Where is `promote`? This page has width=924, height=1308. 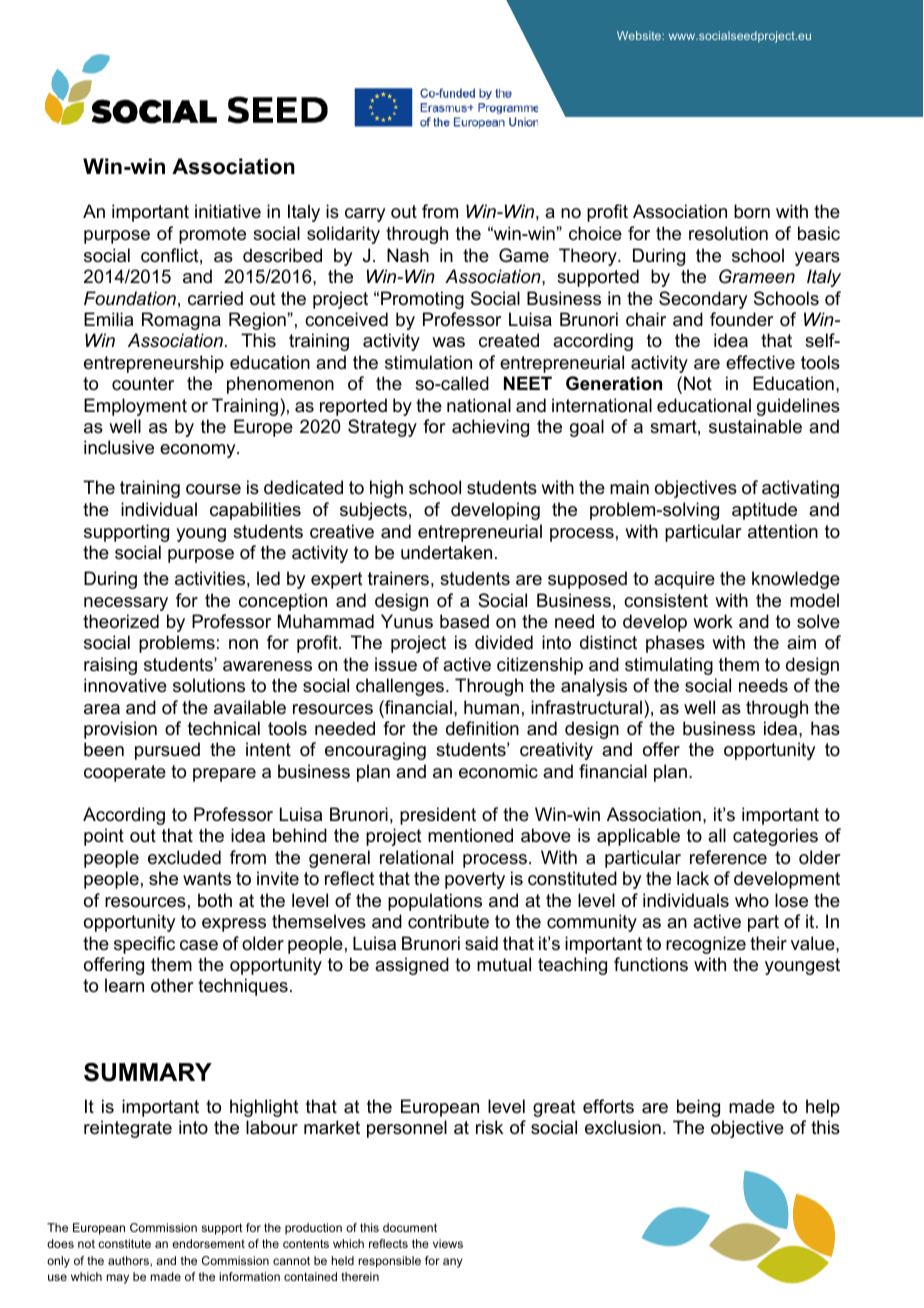
promote is located at coordinates (212, 235).
